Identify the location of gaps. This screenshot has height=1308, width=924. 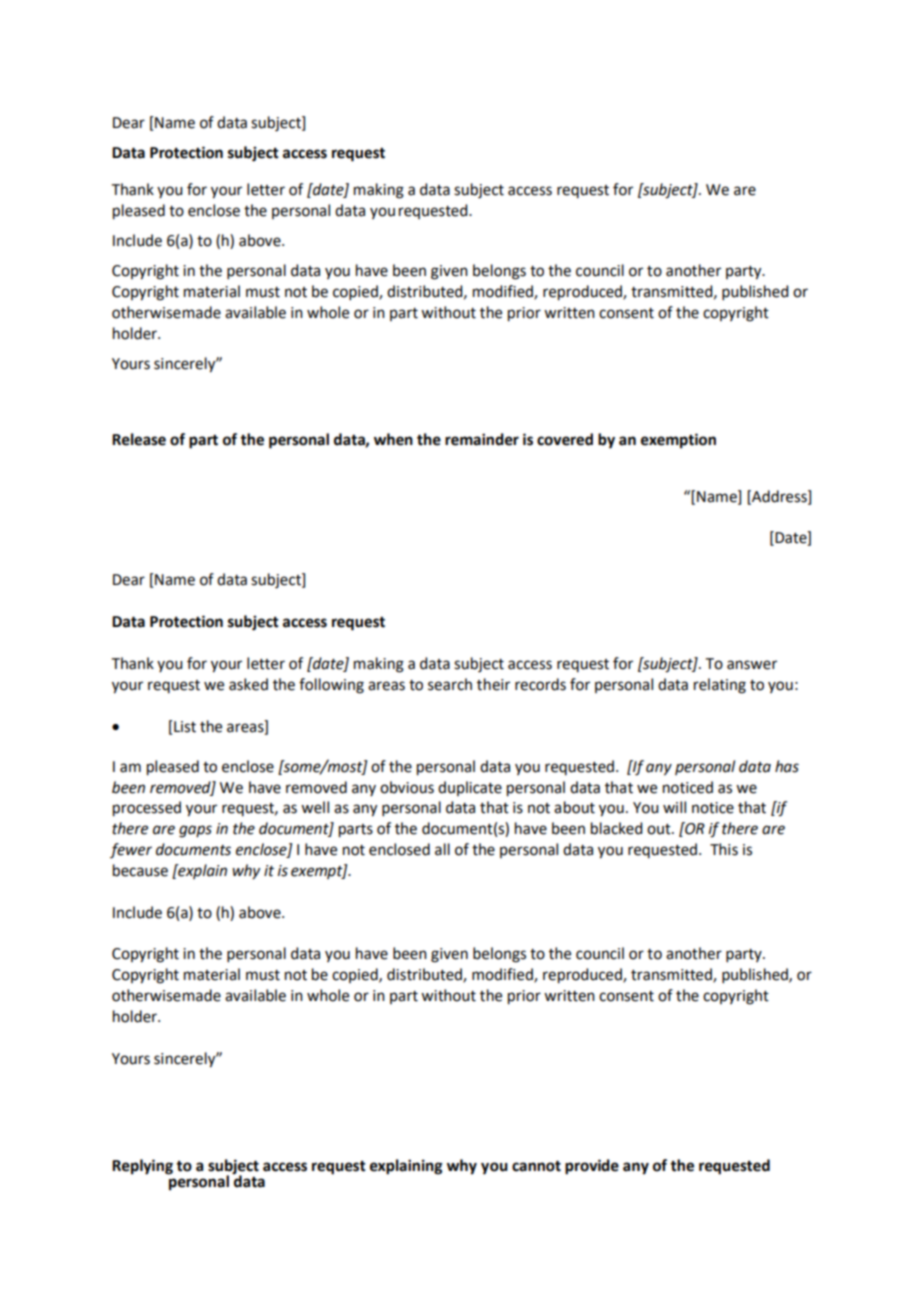
(195, 831).
